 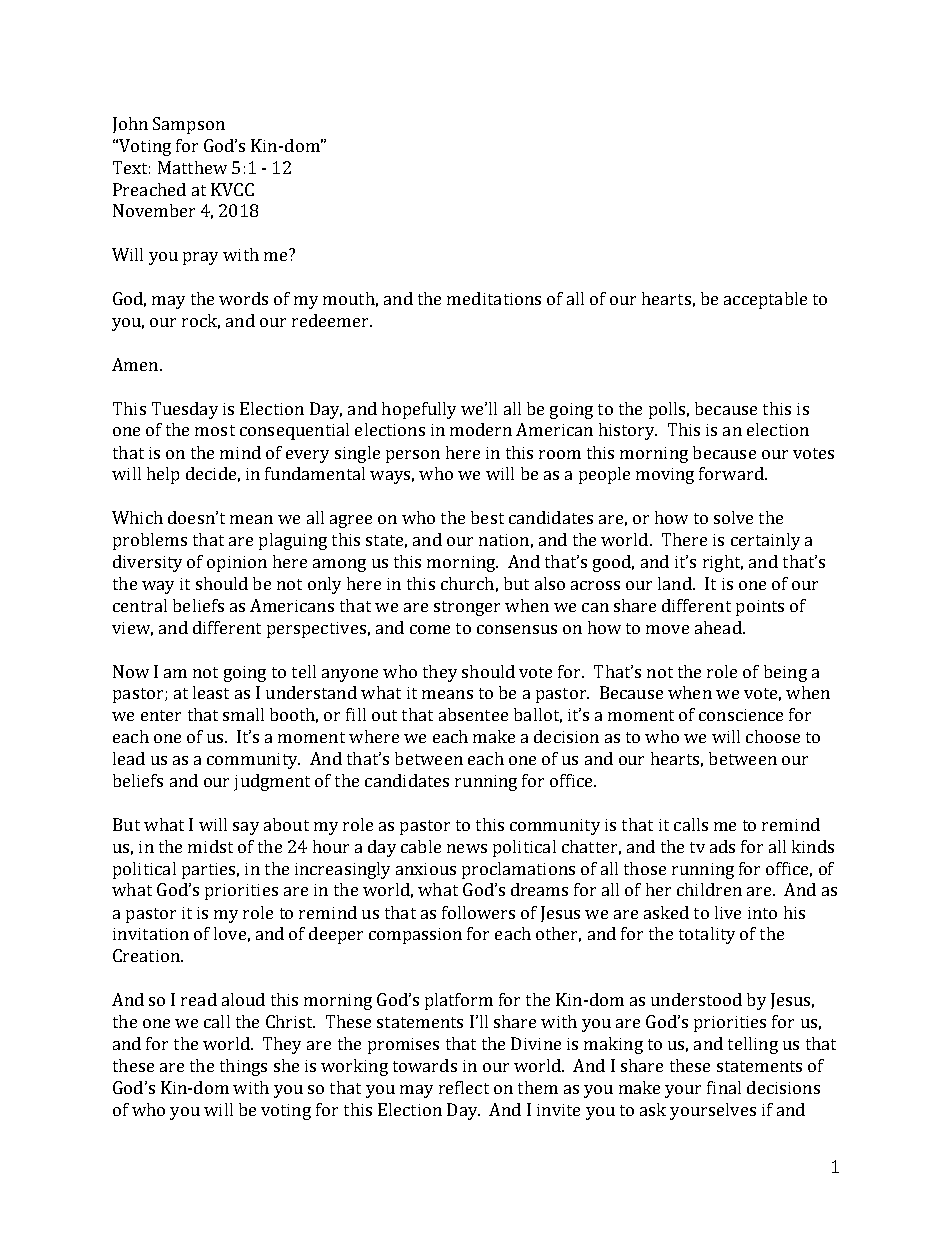 I want to click on things, so click(x=243, y=1067).
